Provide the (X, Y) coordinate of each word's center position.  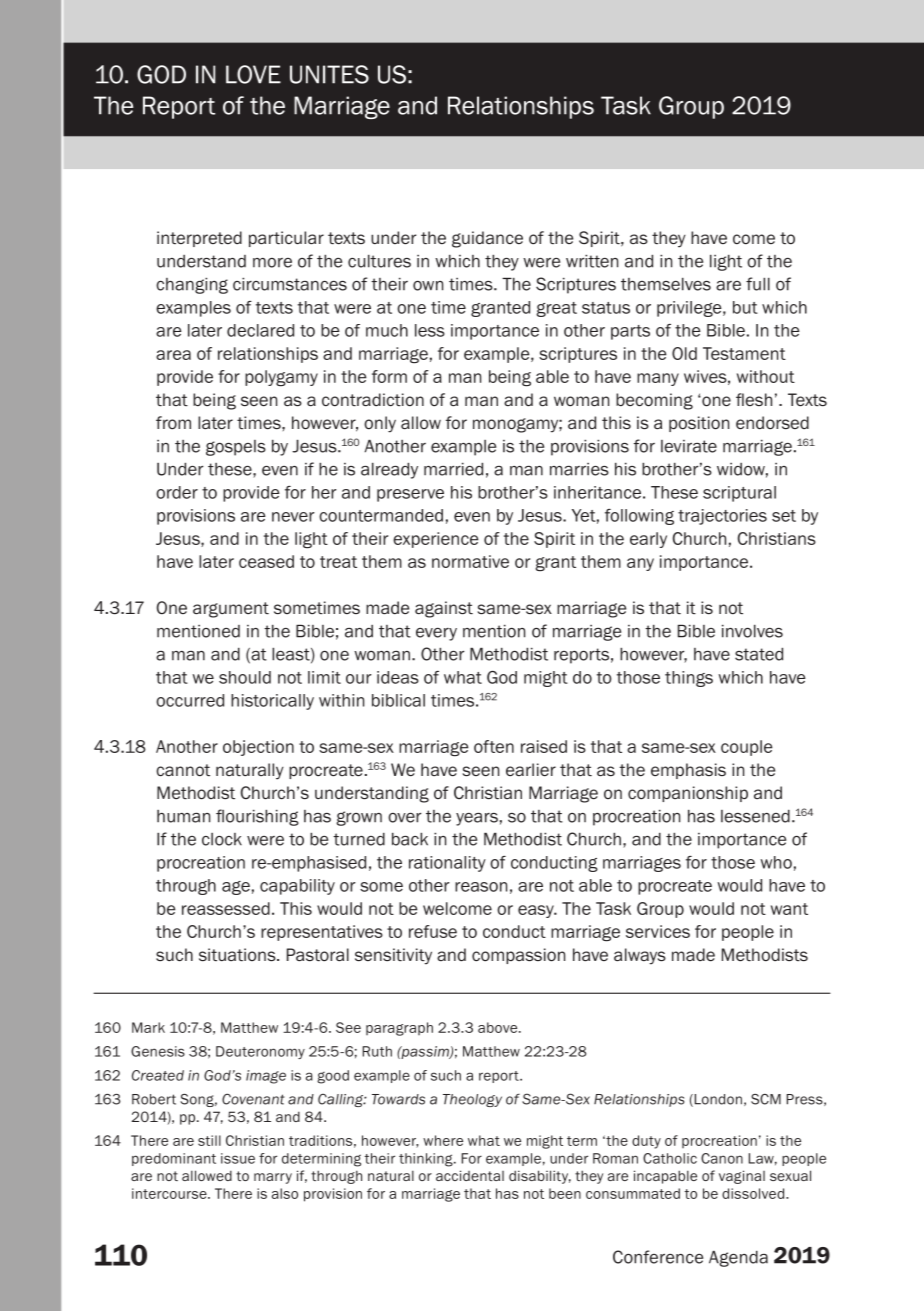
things (689, 679)
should (245, 677)
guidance (487, 239)
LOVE (253, 74)
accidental (470, 1175)
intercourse (170, 1193)
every (436, 634)
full (758, 284)
